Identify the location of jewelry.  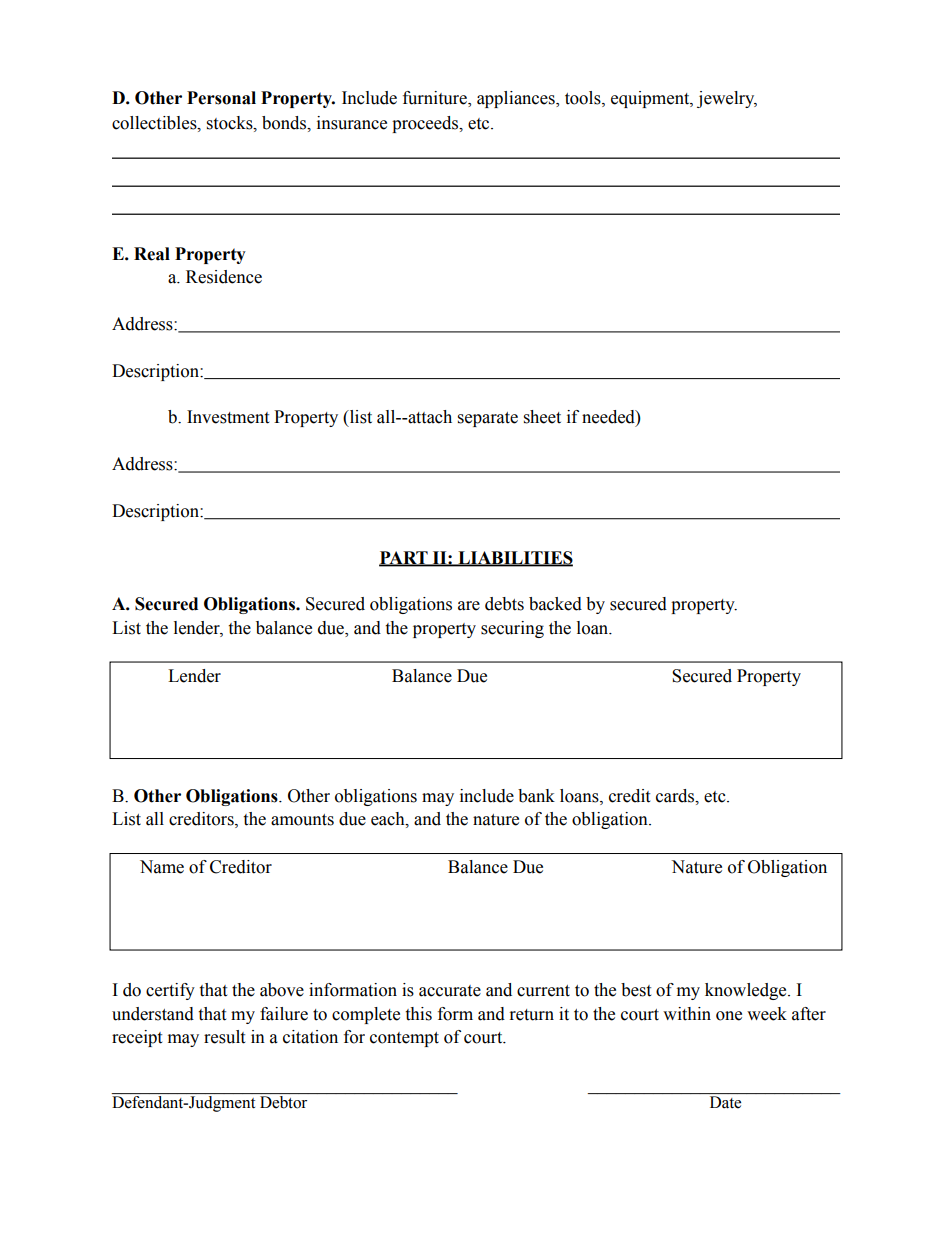
(727, 99).
